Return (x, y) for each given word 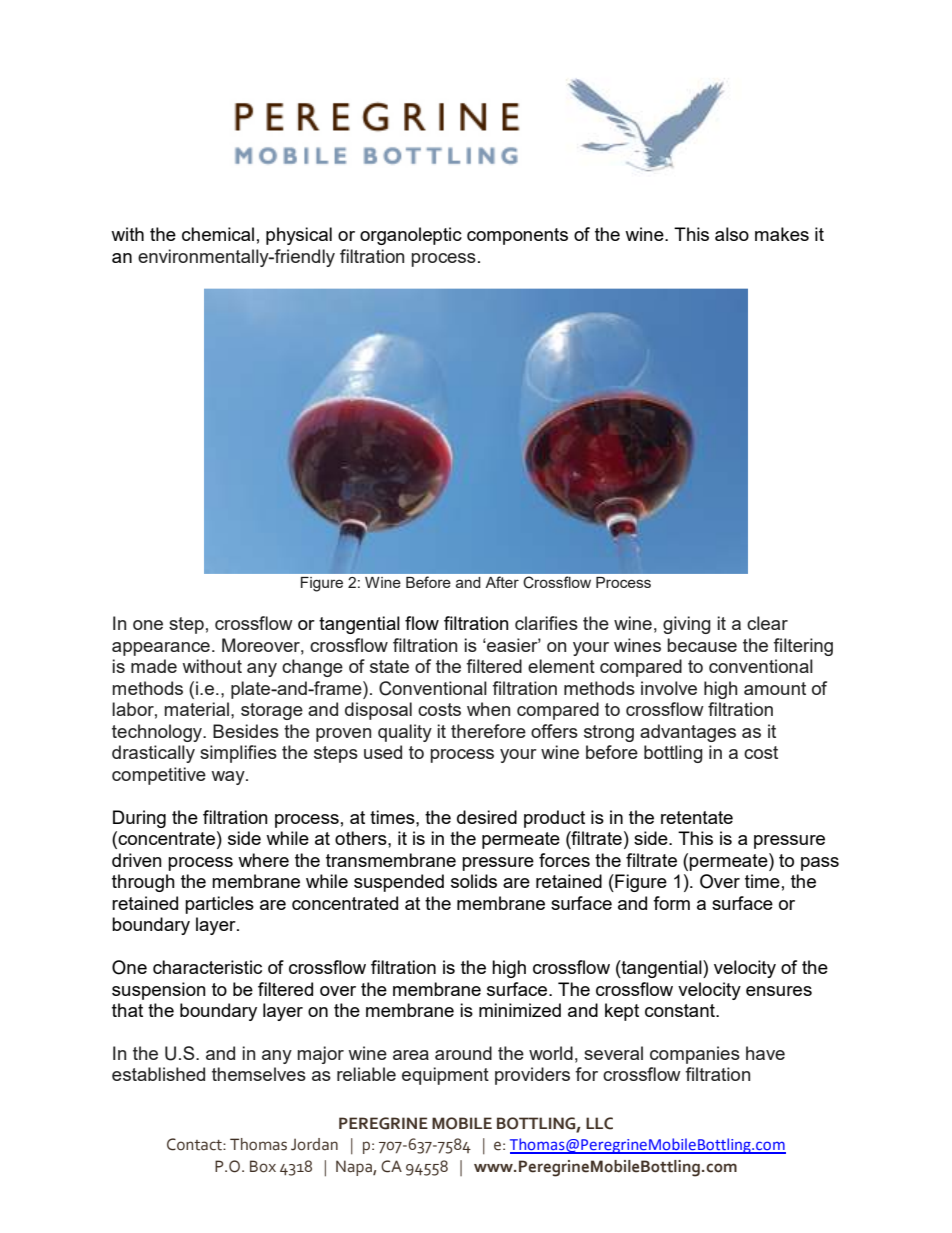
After (502, 582)
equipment (445, 1076)
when (488, 709)
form (671, 903)
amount (775, 688)
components (517, 236)
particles (219, 905)
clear (767, 623)
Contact (195, 1144)
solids (474, 881)
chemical (218, 234)
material (198, 709)
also (732, 234)
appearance (161, 649)
